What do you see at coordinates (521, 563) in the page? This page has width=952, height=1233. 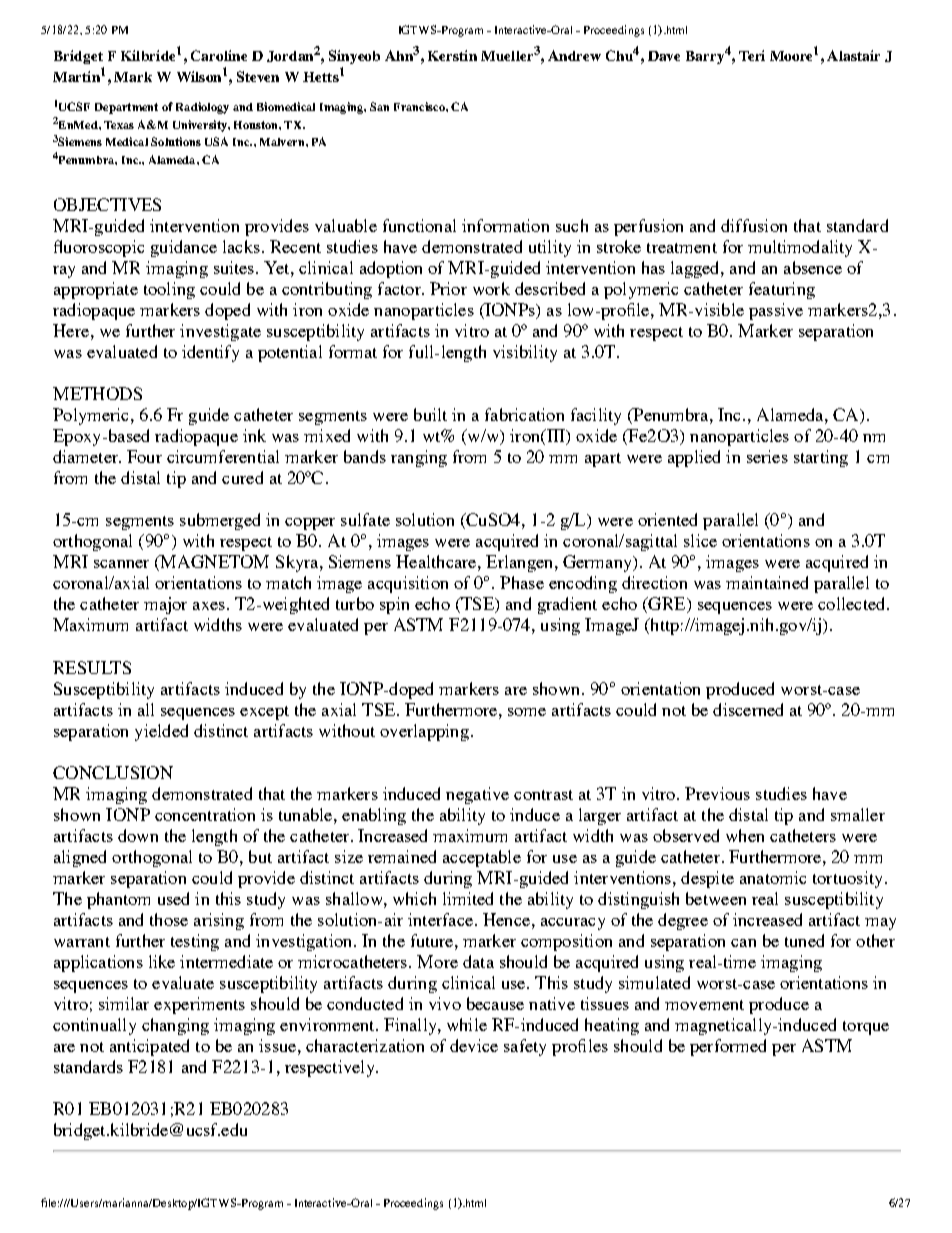 I see `Erlangen` at bounding box center [521, 563].
